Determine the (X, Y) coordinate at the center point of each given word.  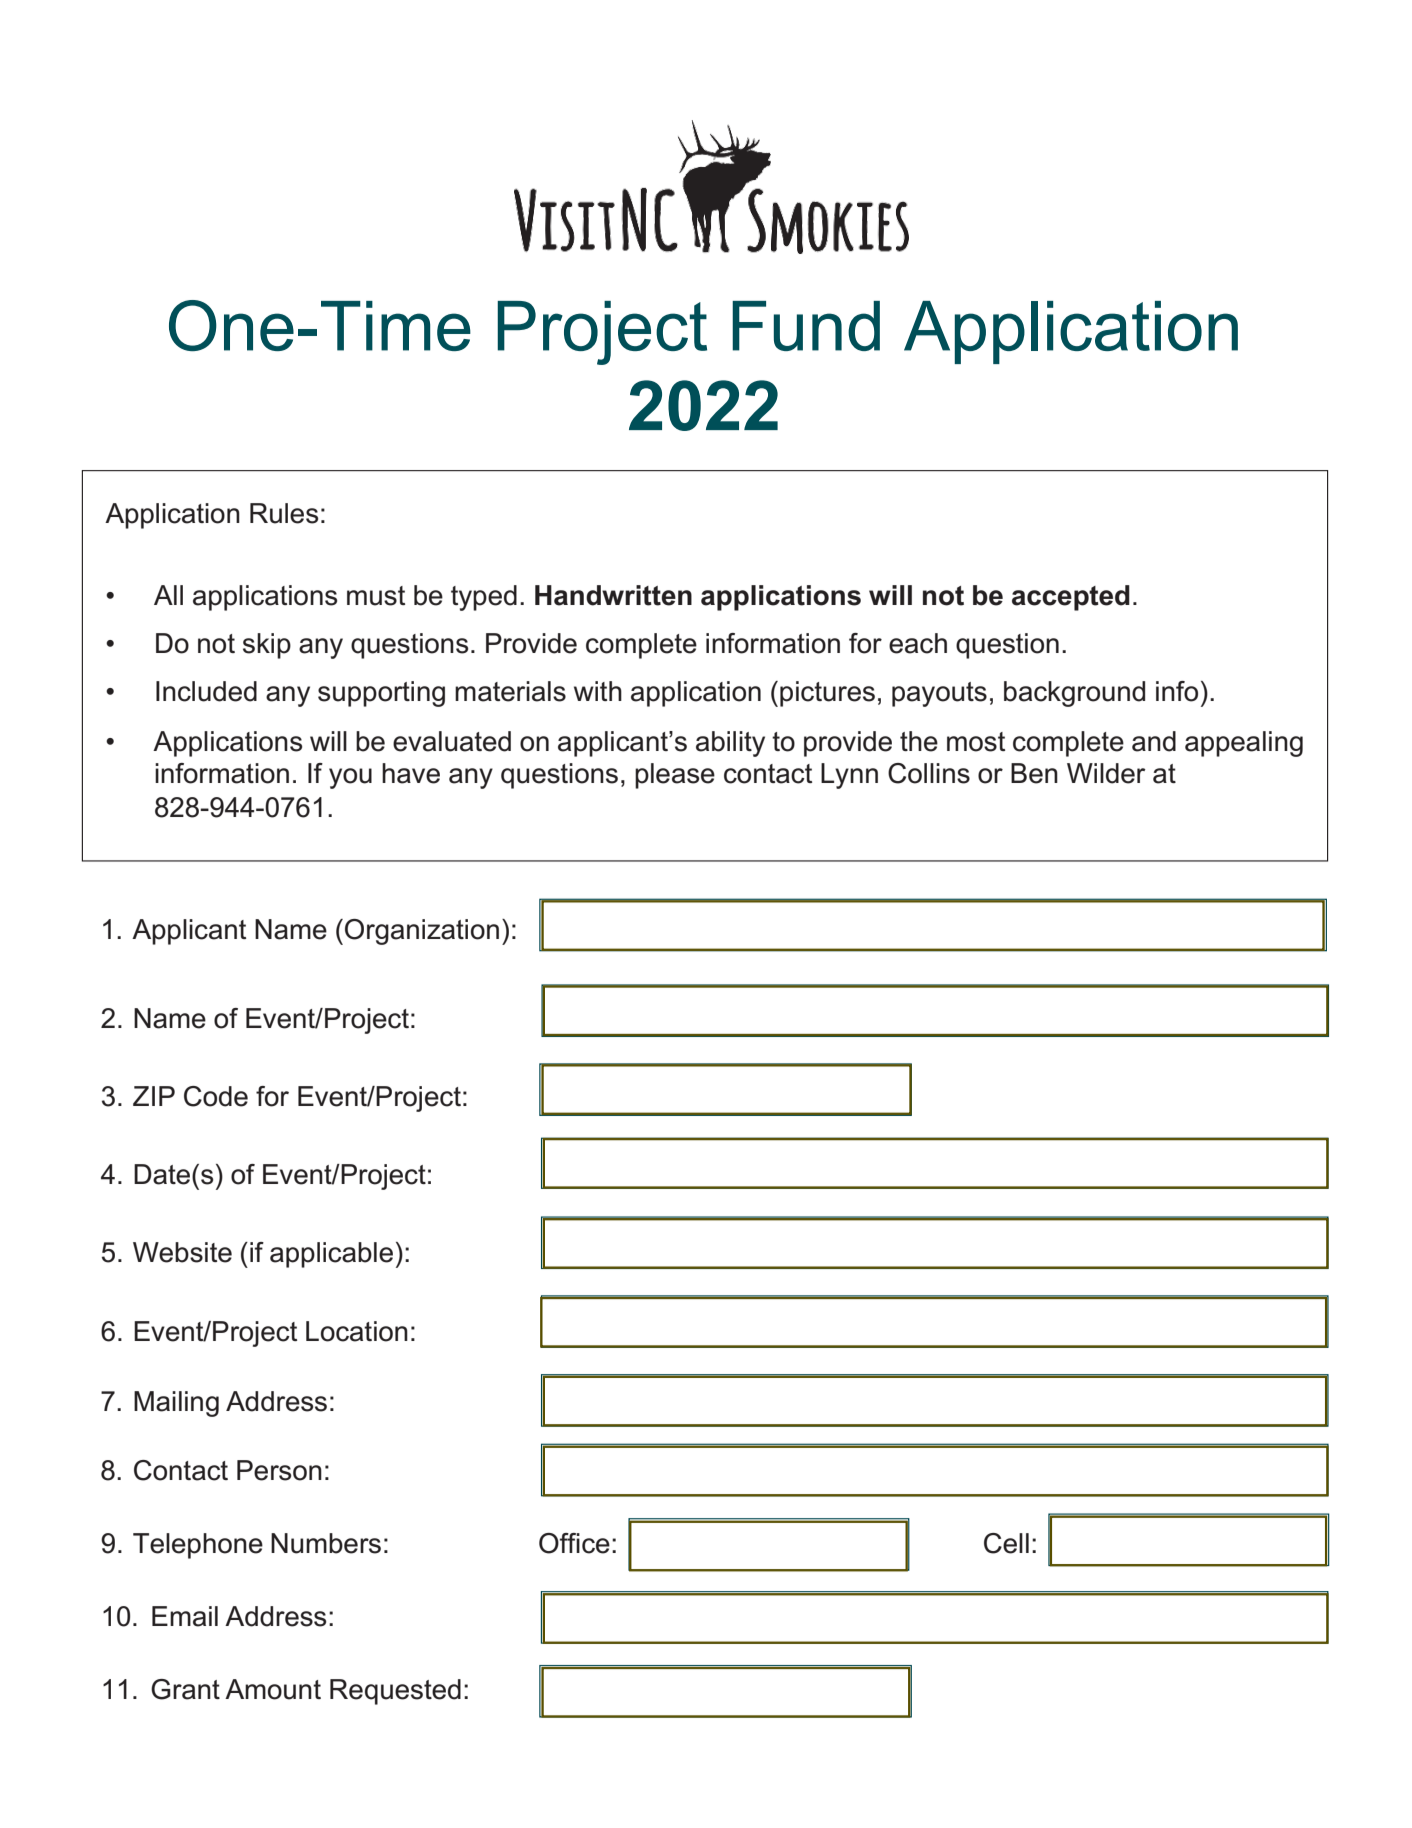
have (411, 773)
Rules (284, 513)
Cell (1006, 1543)
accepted (1071, 598)
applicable (331, 1255)
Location (357, 1331)
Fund (806, 326)
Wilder (1106, 773)
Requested (395, 1692)
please (675, 776)
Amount (273, 1689)
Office (574, 1543)
